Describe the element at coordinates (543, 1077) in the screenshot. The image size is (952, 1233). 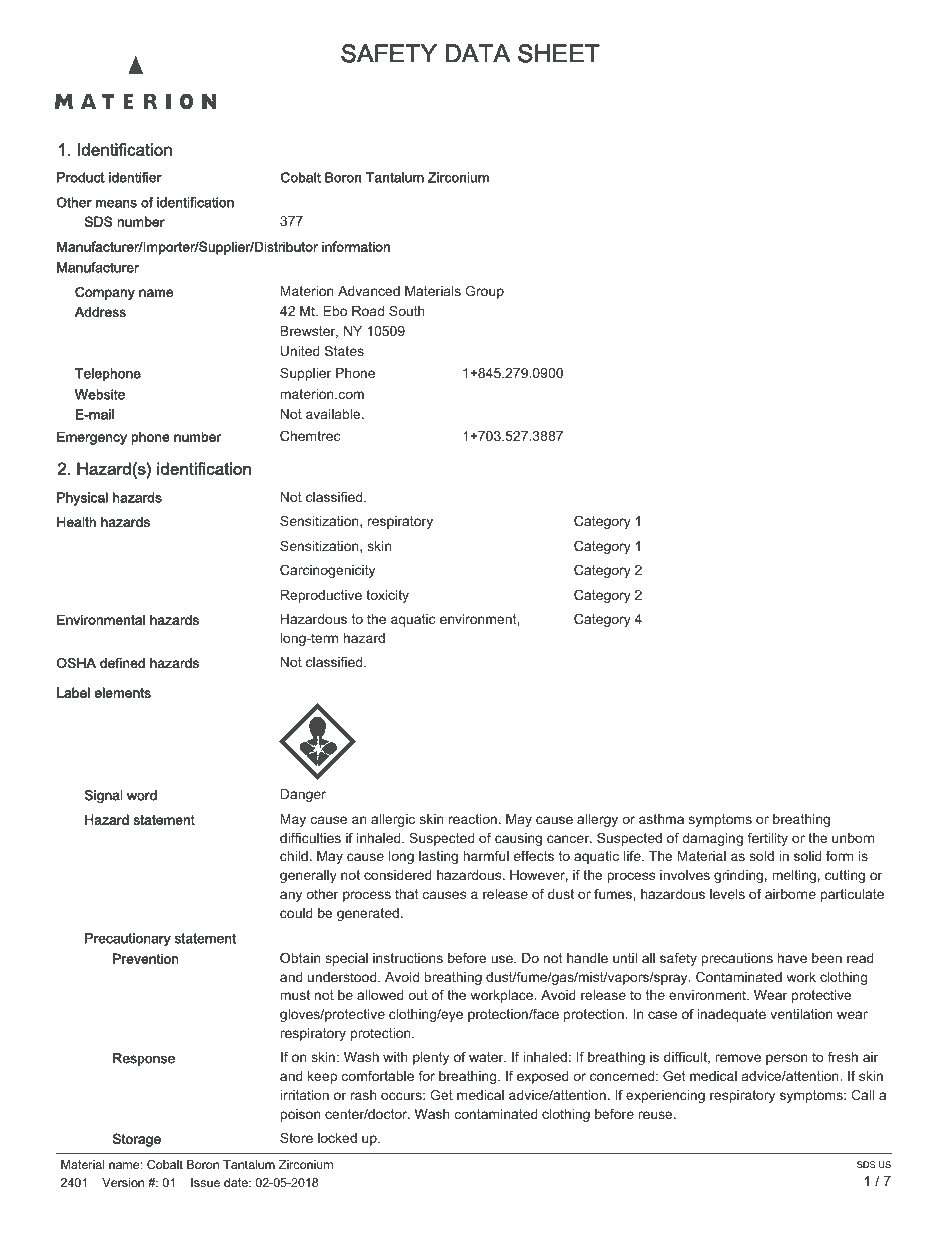
I see `exposed` at that location.
